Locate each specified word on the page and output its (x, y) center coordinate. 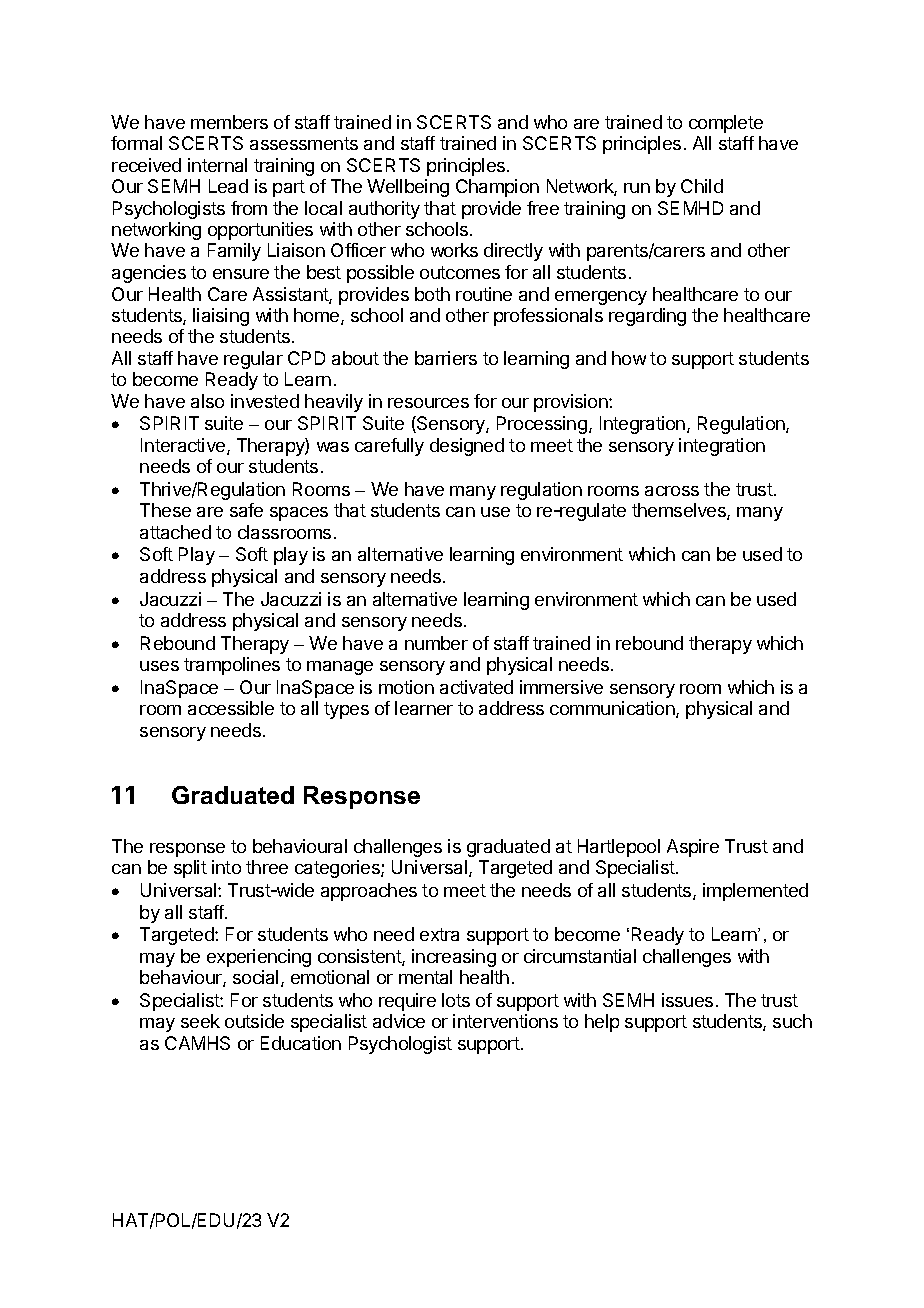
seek (200, 1021)
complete (726, 124)
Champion (497, 188)
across (672, 491)
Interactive (184, 446)
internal (217, 165)
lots (456, 1000)
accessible (231, 708)
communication (613, 709)
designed (467, 447)
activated (476, 687)
